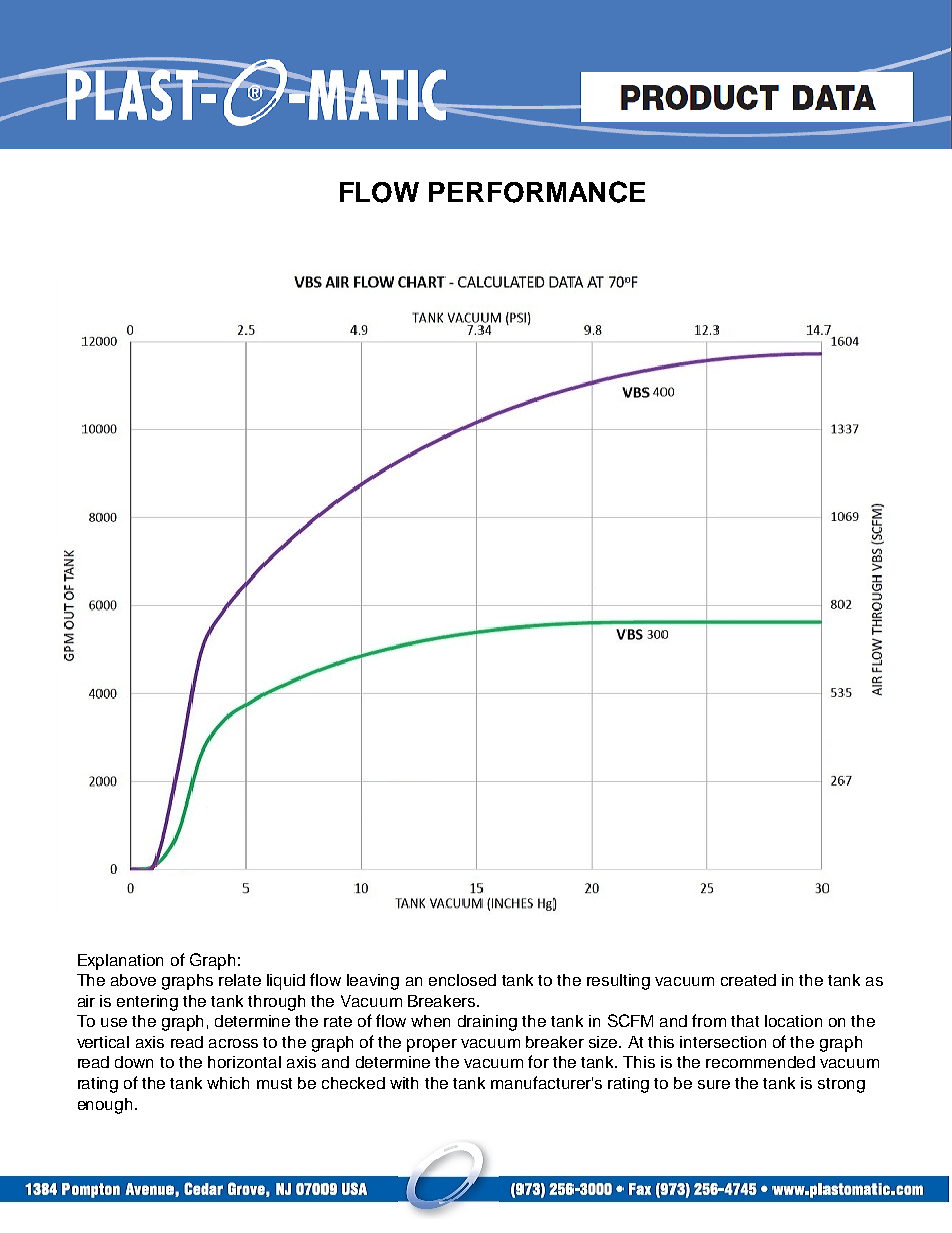 This screenshot has height=1233, width=952. What do you see at coordinates (537, 192) in the screenshot?
I see `PERFORMANCE` at bounding box center [537, 192].
